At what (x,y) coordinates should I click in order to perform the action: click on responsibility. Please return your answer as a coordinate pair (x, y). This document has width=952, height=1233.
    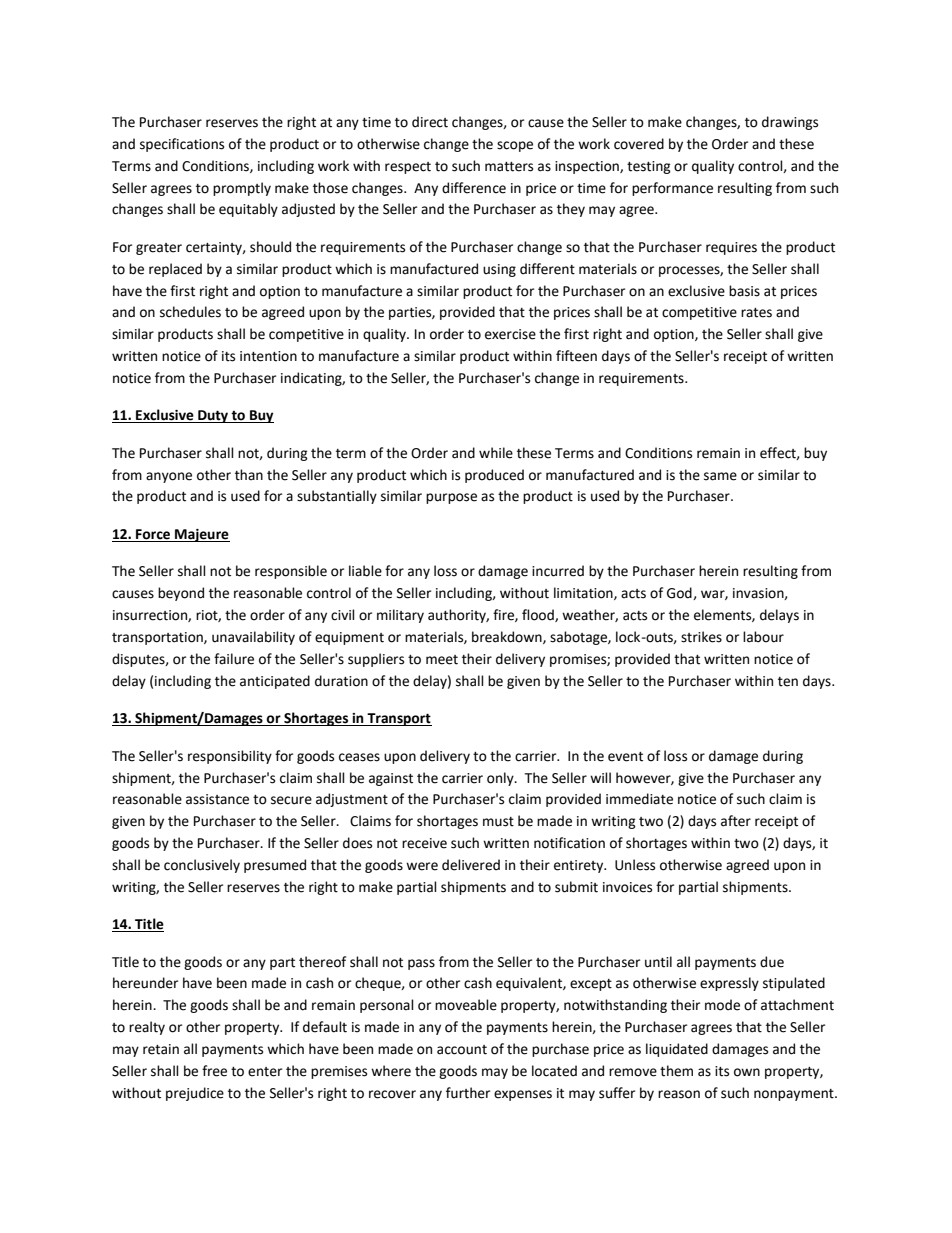
    Looking at the image, I should click on (230, 757).
